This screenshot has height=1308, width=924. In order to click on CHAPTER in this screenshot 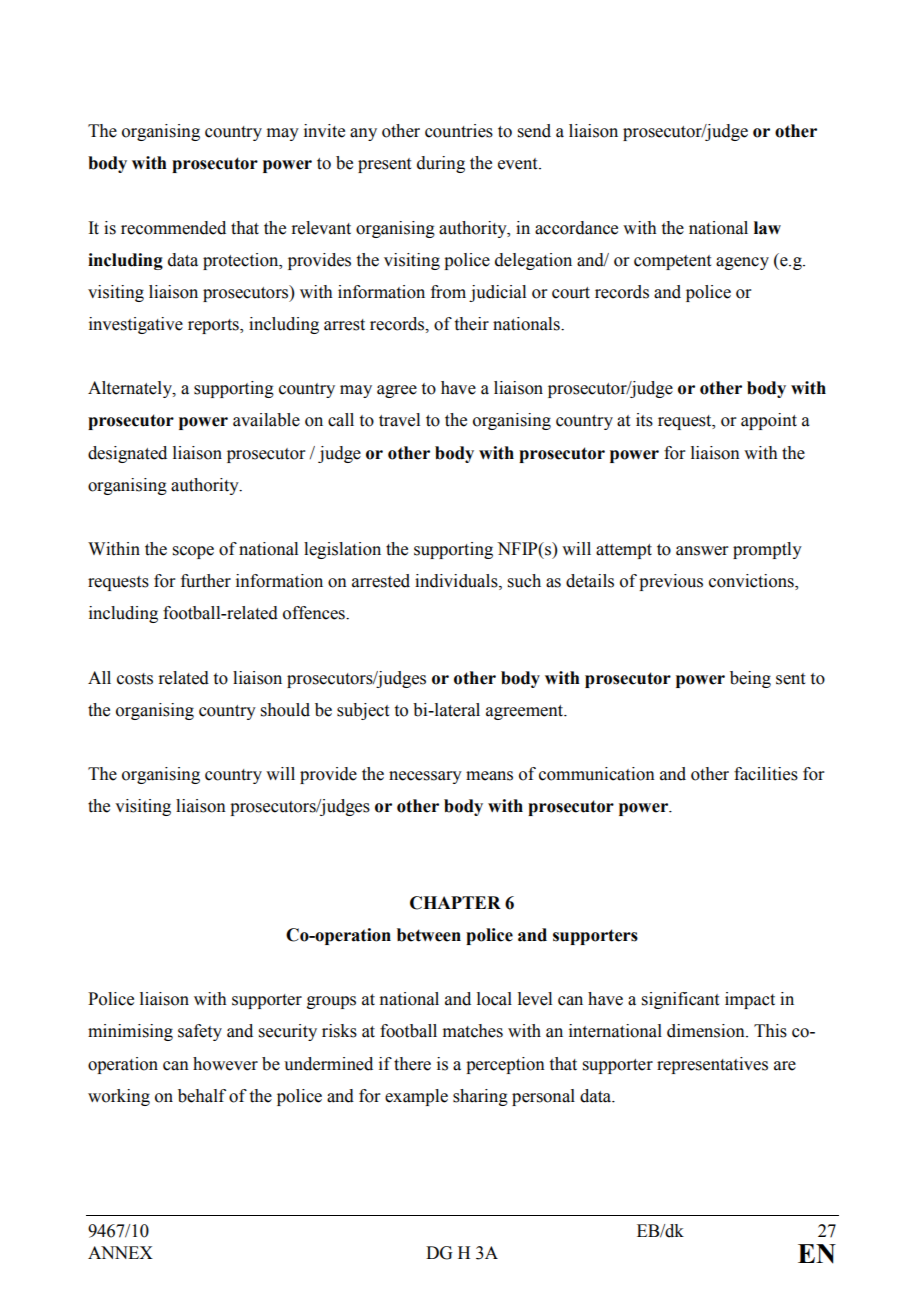, I will do `click(455, 903)`.
